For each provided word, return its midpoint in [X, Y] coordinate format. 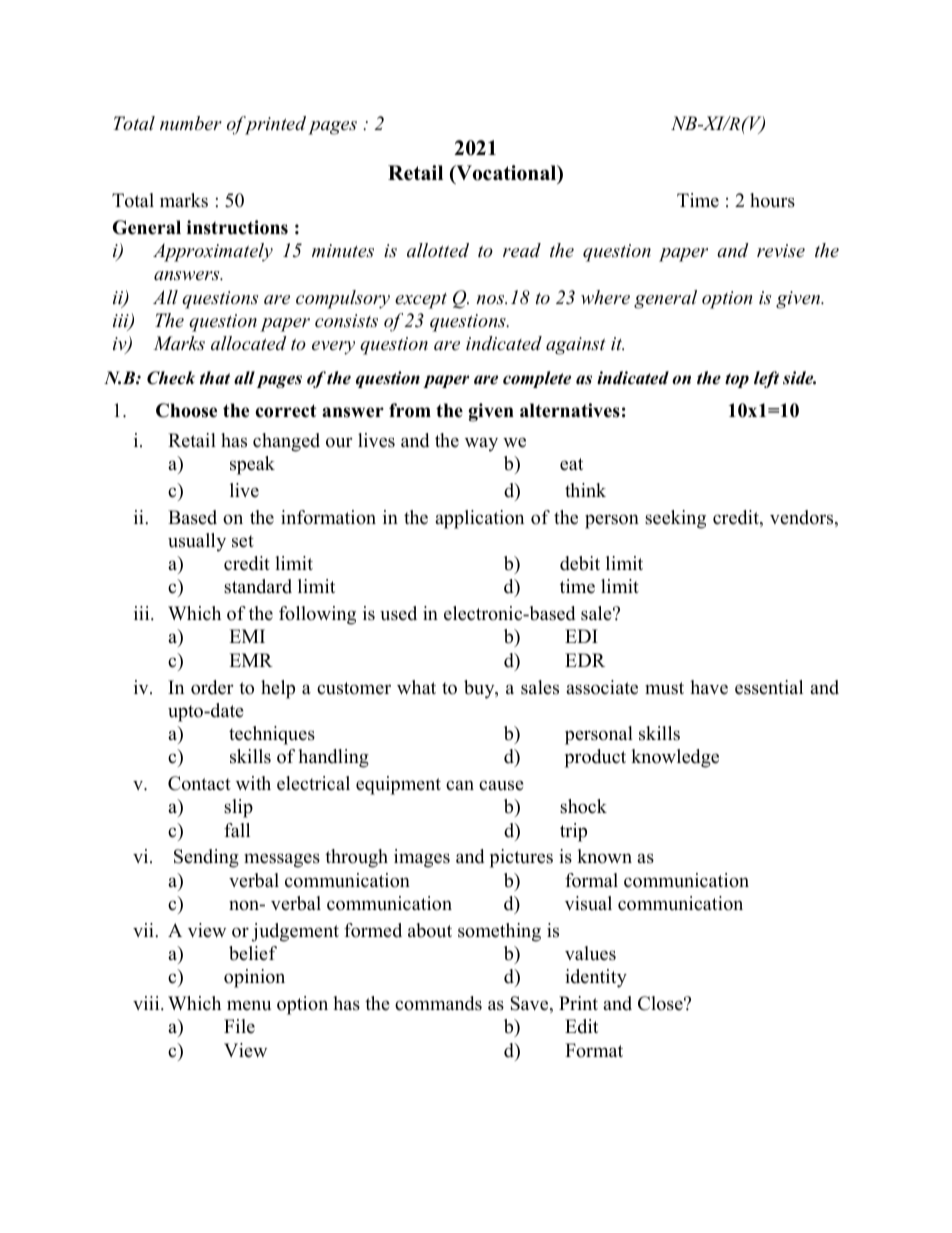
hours [772, 200]
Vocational [506, 174]
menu [249, 1005]
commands [438, 1003]
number [191, 123]
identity [596, 978]
